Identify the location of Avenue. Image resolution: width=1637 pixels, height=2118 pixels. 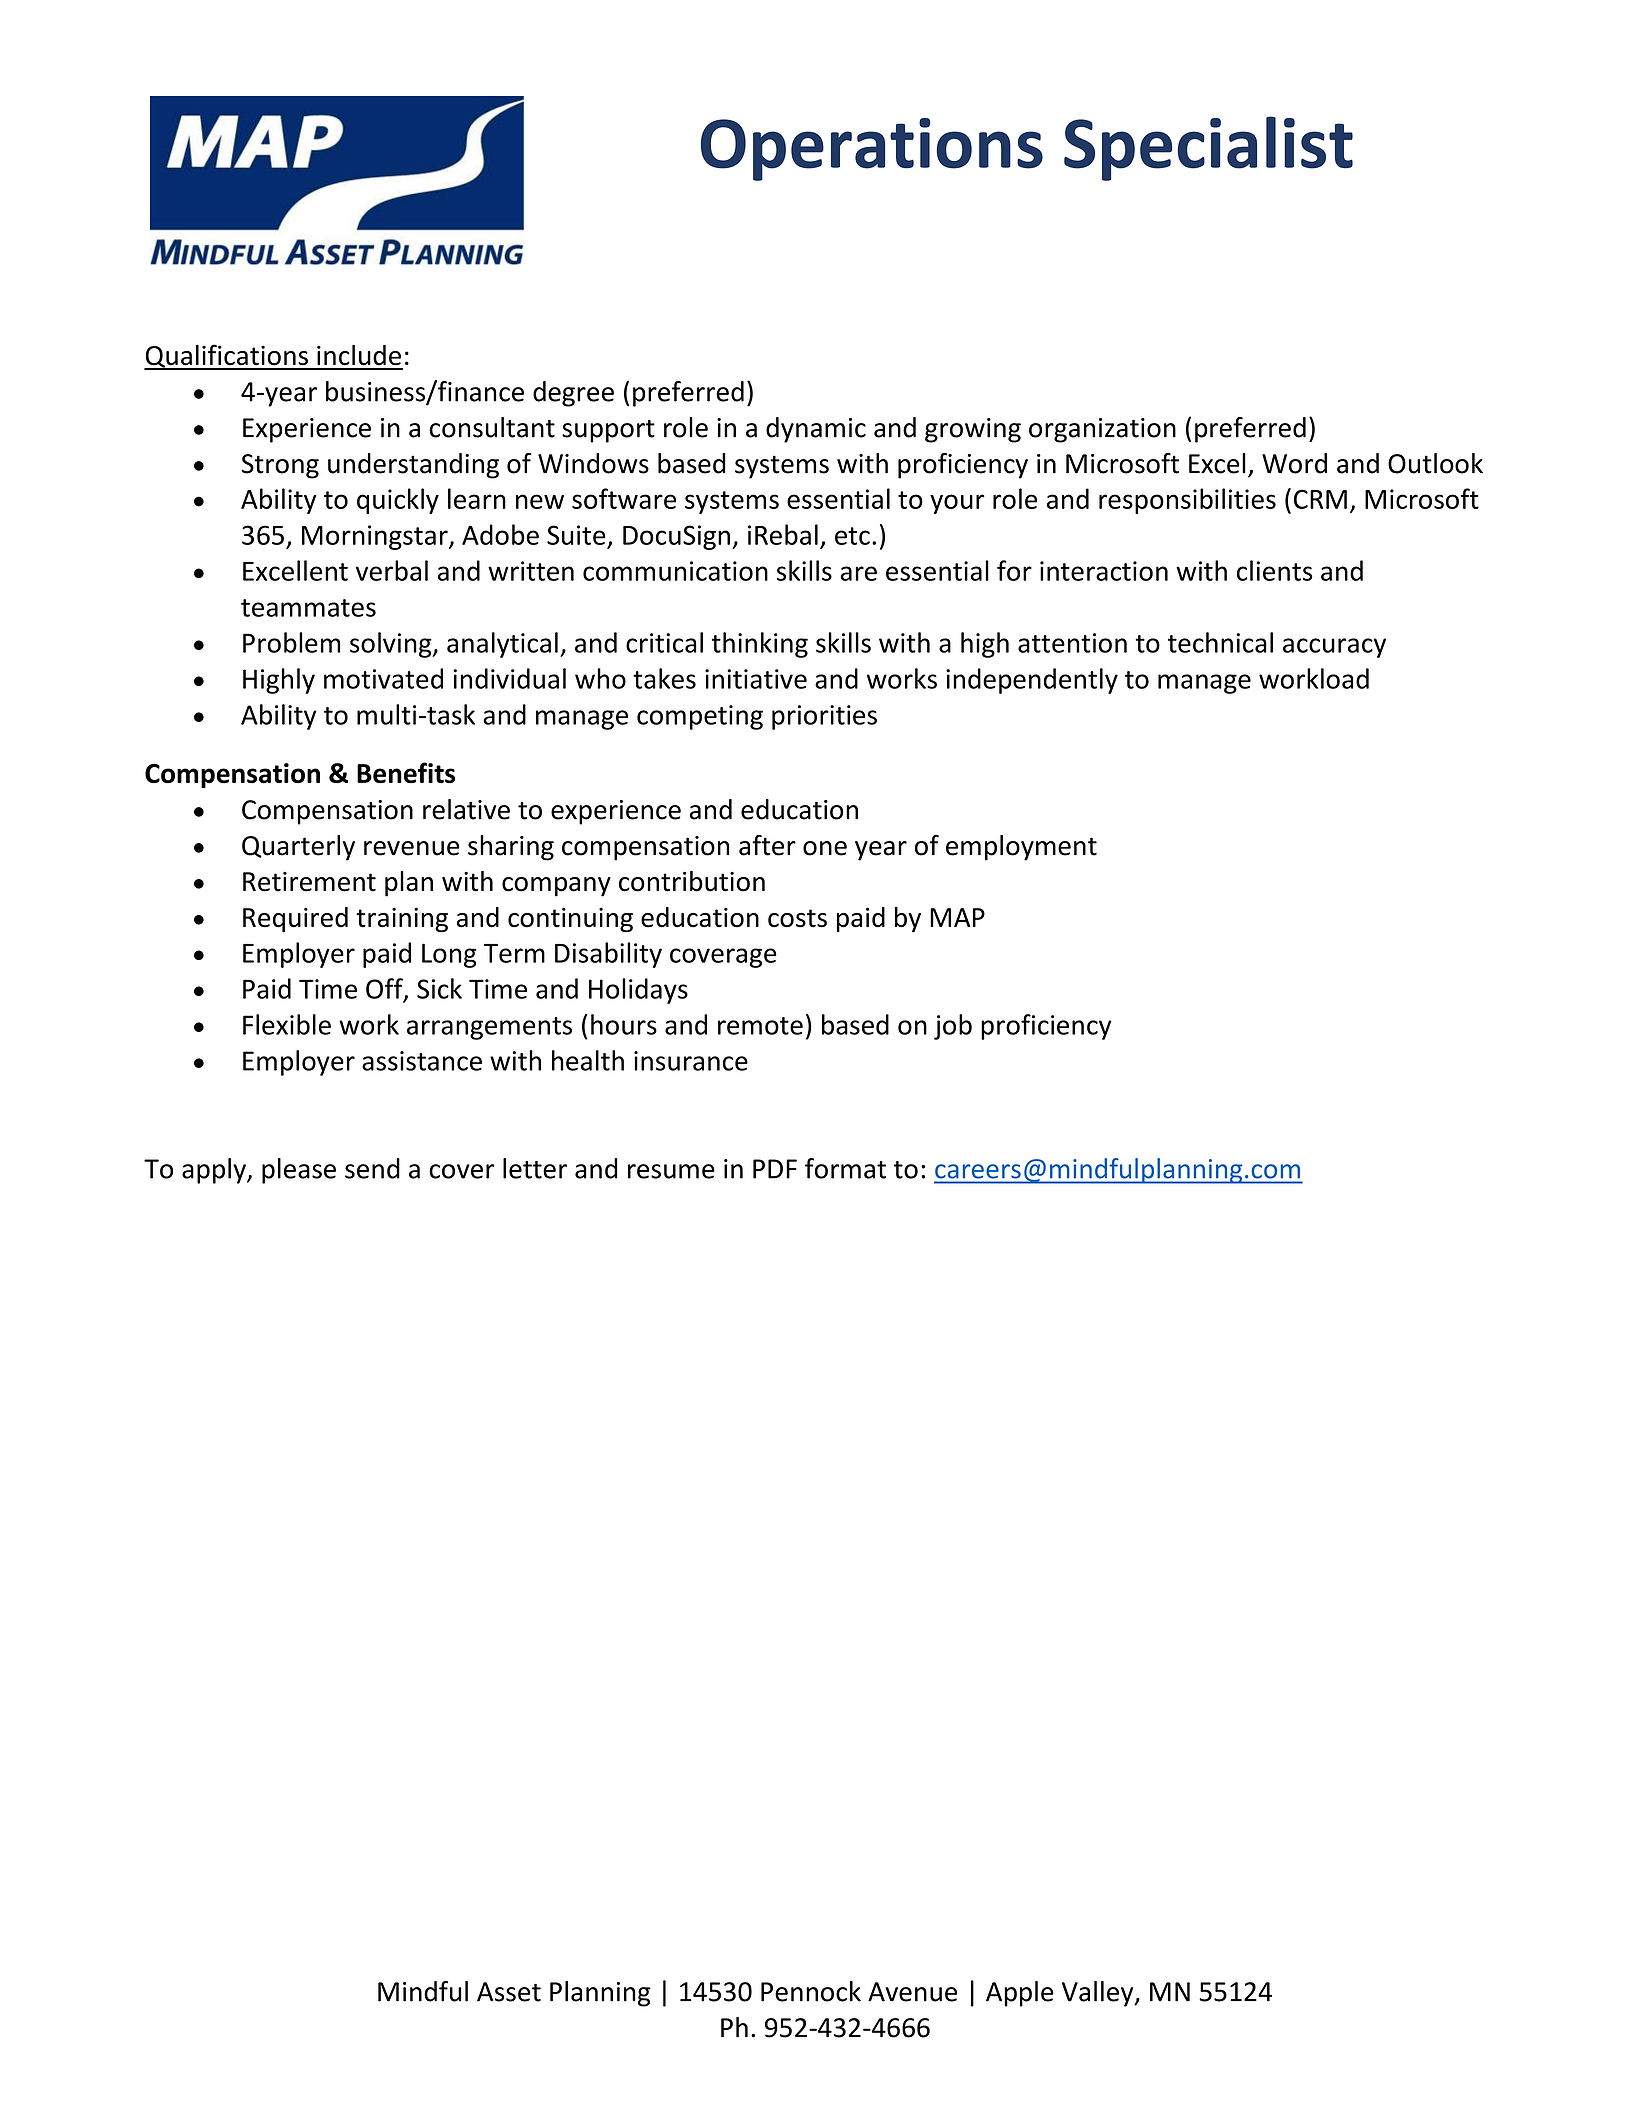
(912, 1992).
